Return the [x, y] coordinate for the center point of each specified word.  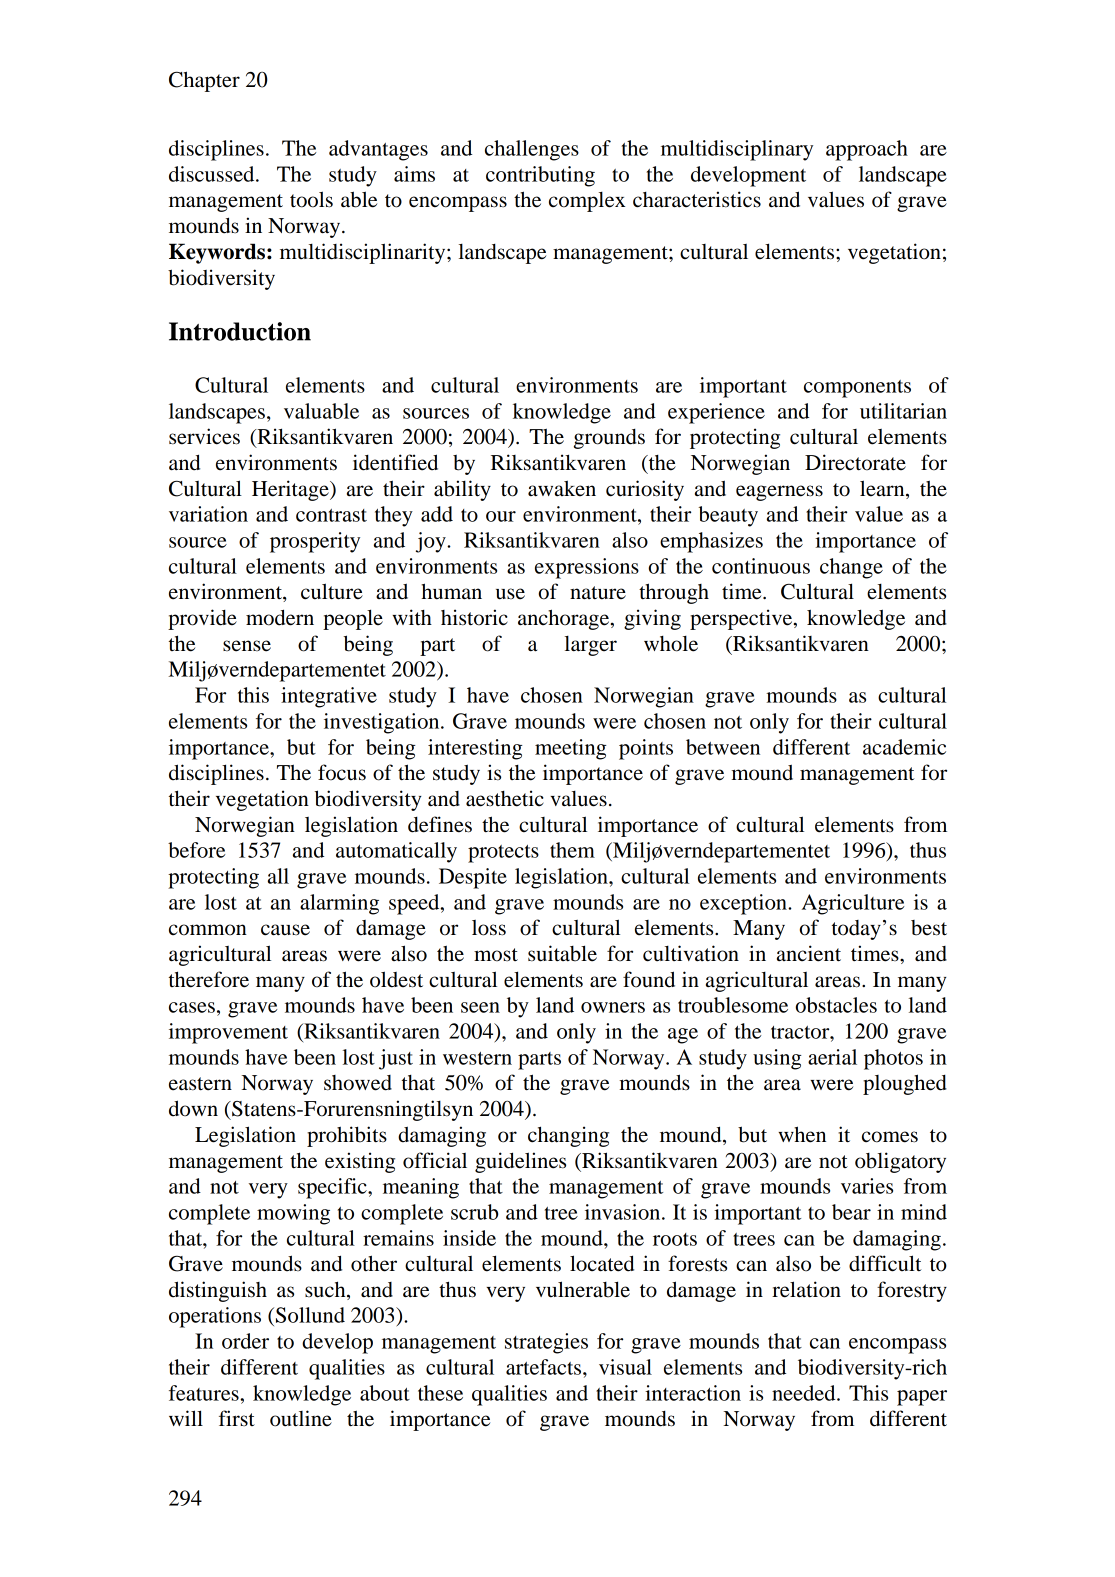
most [496, 955]
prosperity [315, 542]
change [851, 568]
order [245, 1341]
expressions [587, 568]
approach [867, 150]
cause [285, 930]
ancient [809, 953]
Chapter [204, 81]
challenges [532, 150]
